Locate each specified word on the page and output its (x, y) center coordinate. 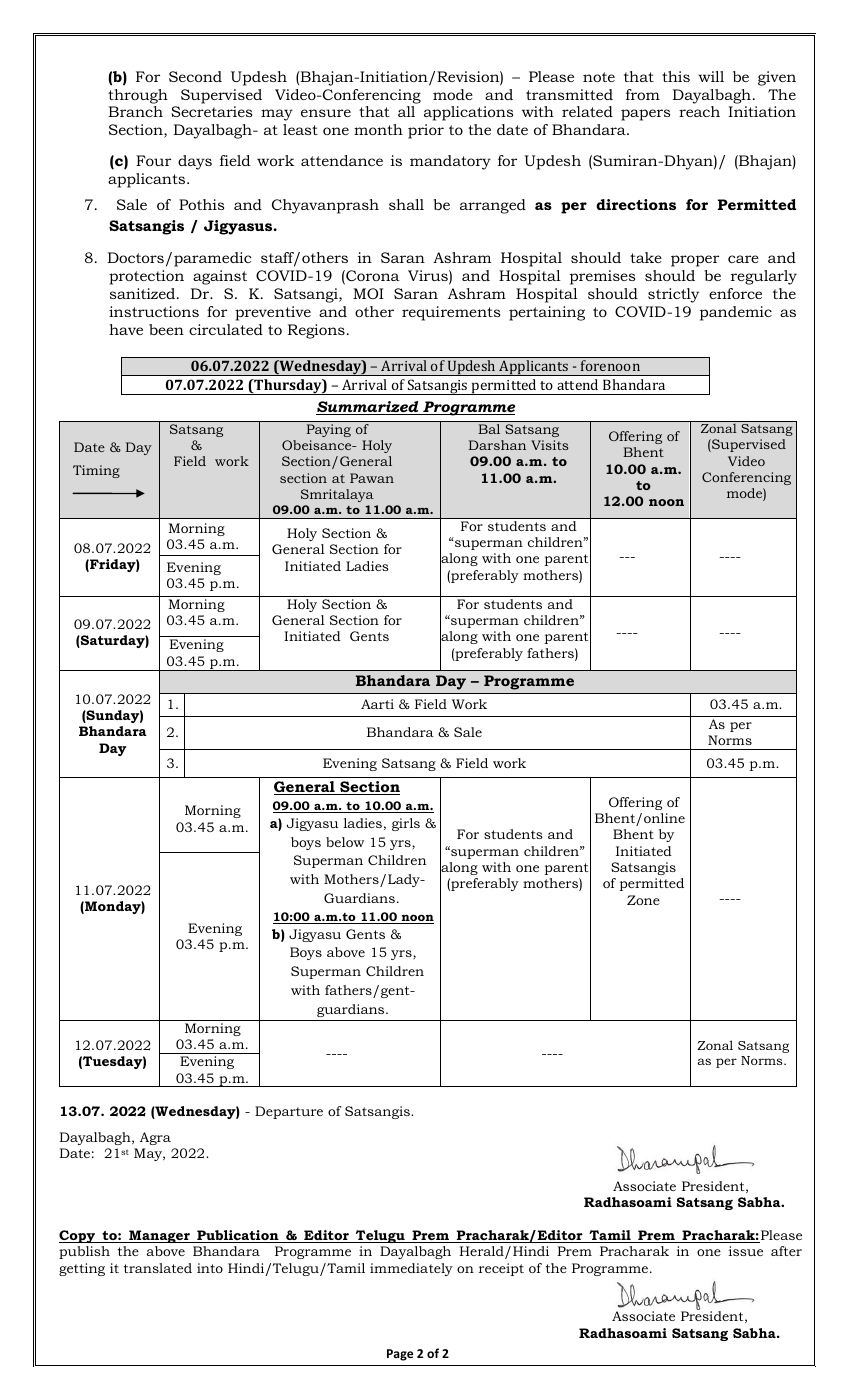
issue (746, 1251)
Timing (96, 471)
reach (699, 111)
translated (158, 1268)
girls (406, 824)
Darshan (497, 445)
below (345, 842)
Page (400, 1355)
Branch (135, 111)
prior (426, 131)
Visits (549, 445)
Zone (643, 900)
